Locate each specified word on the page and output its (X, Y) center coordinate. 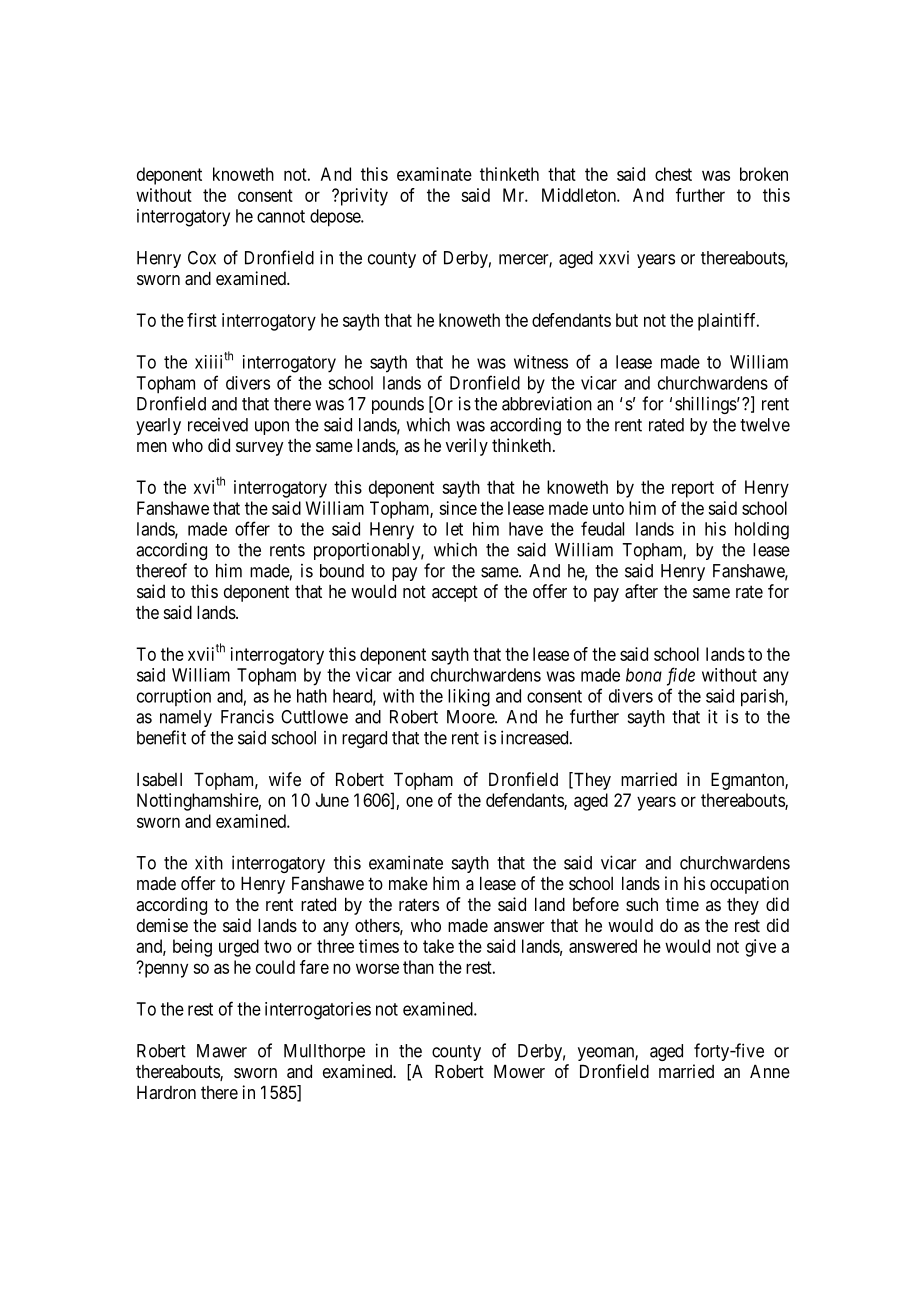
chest (673, 174)
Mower (519, 1071)
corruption (174, 697)
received (218, 425)
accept (455, 593)
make (408, 884)
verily (467, 447)
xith (209, 862)
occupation (749, 885)
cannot (281, 216)
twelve (765, 425)
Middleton (580, 195)
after (641, 591)
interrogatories (318, 1011)
